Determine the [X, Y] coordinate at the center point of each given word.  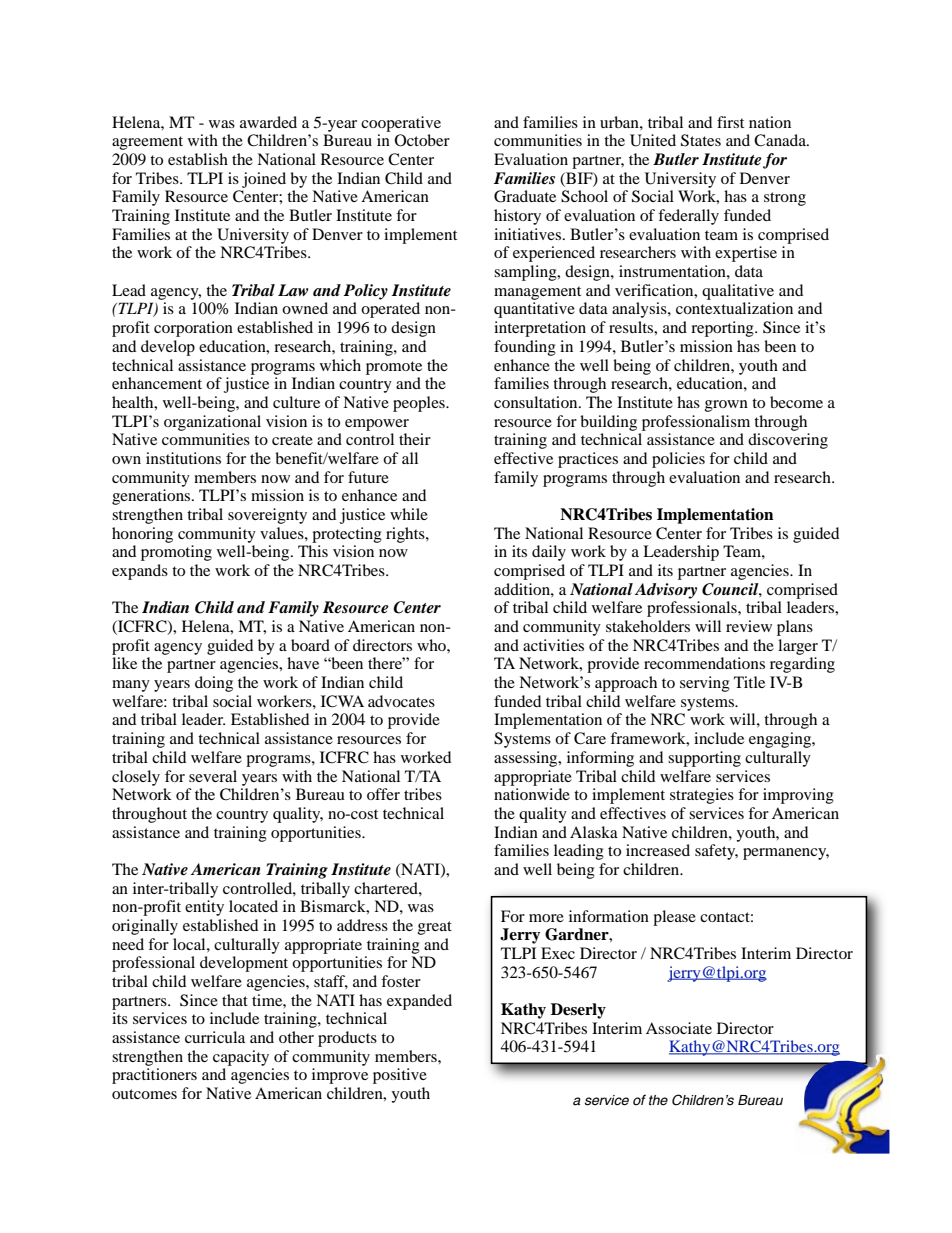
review [749, 626]
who [432, 645]
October [422, 140]
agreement [147, 143]
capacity [241, 1058]
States [701, 140]
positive [400, 1076]
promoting [176, 553]
